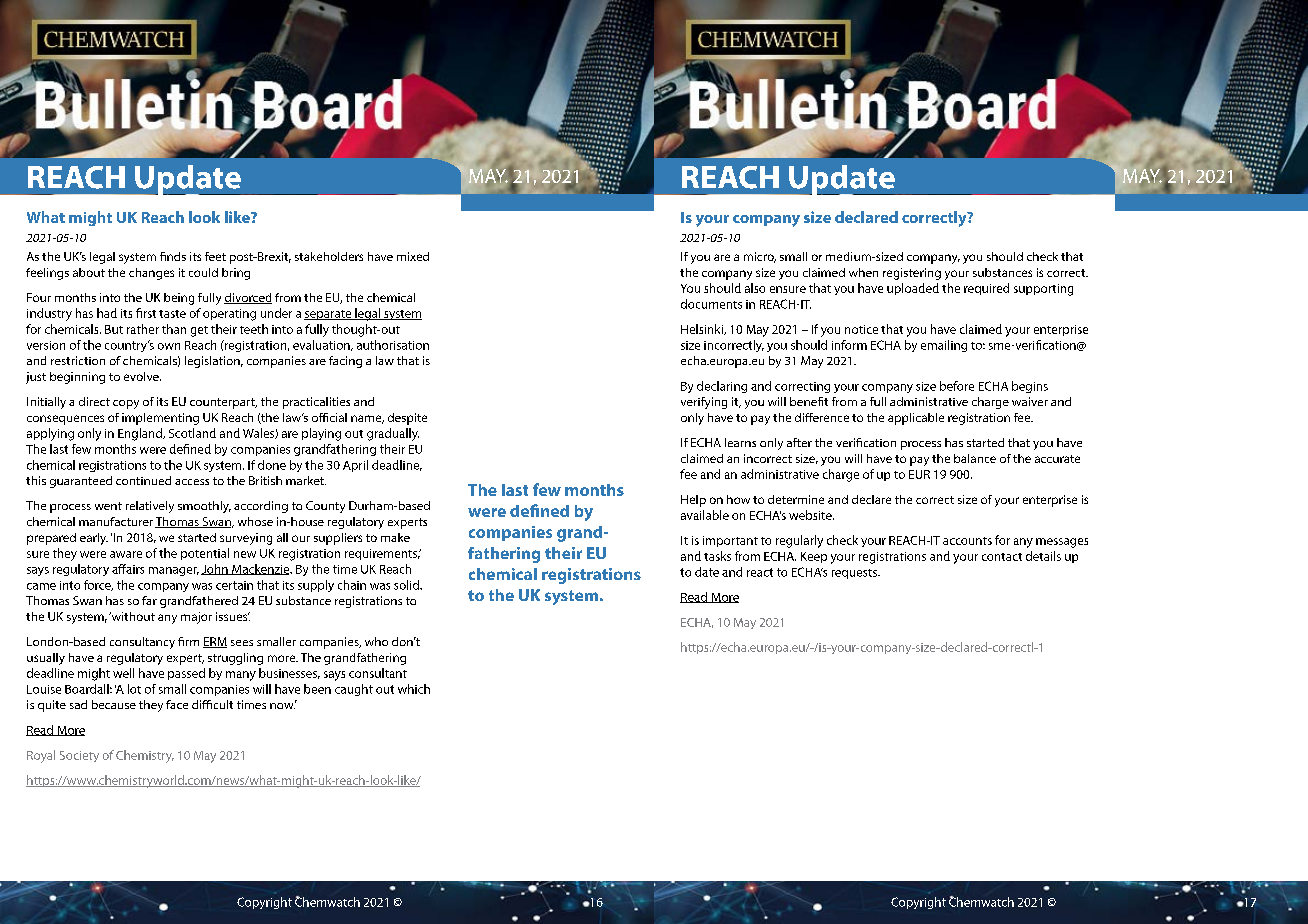  I want to click on relatively, so click(150, 507).
